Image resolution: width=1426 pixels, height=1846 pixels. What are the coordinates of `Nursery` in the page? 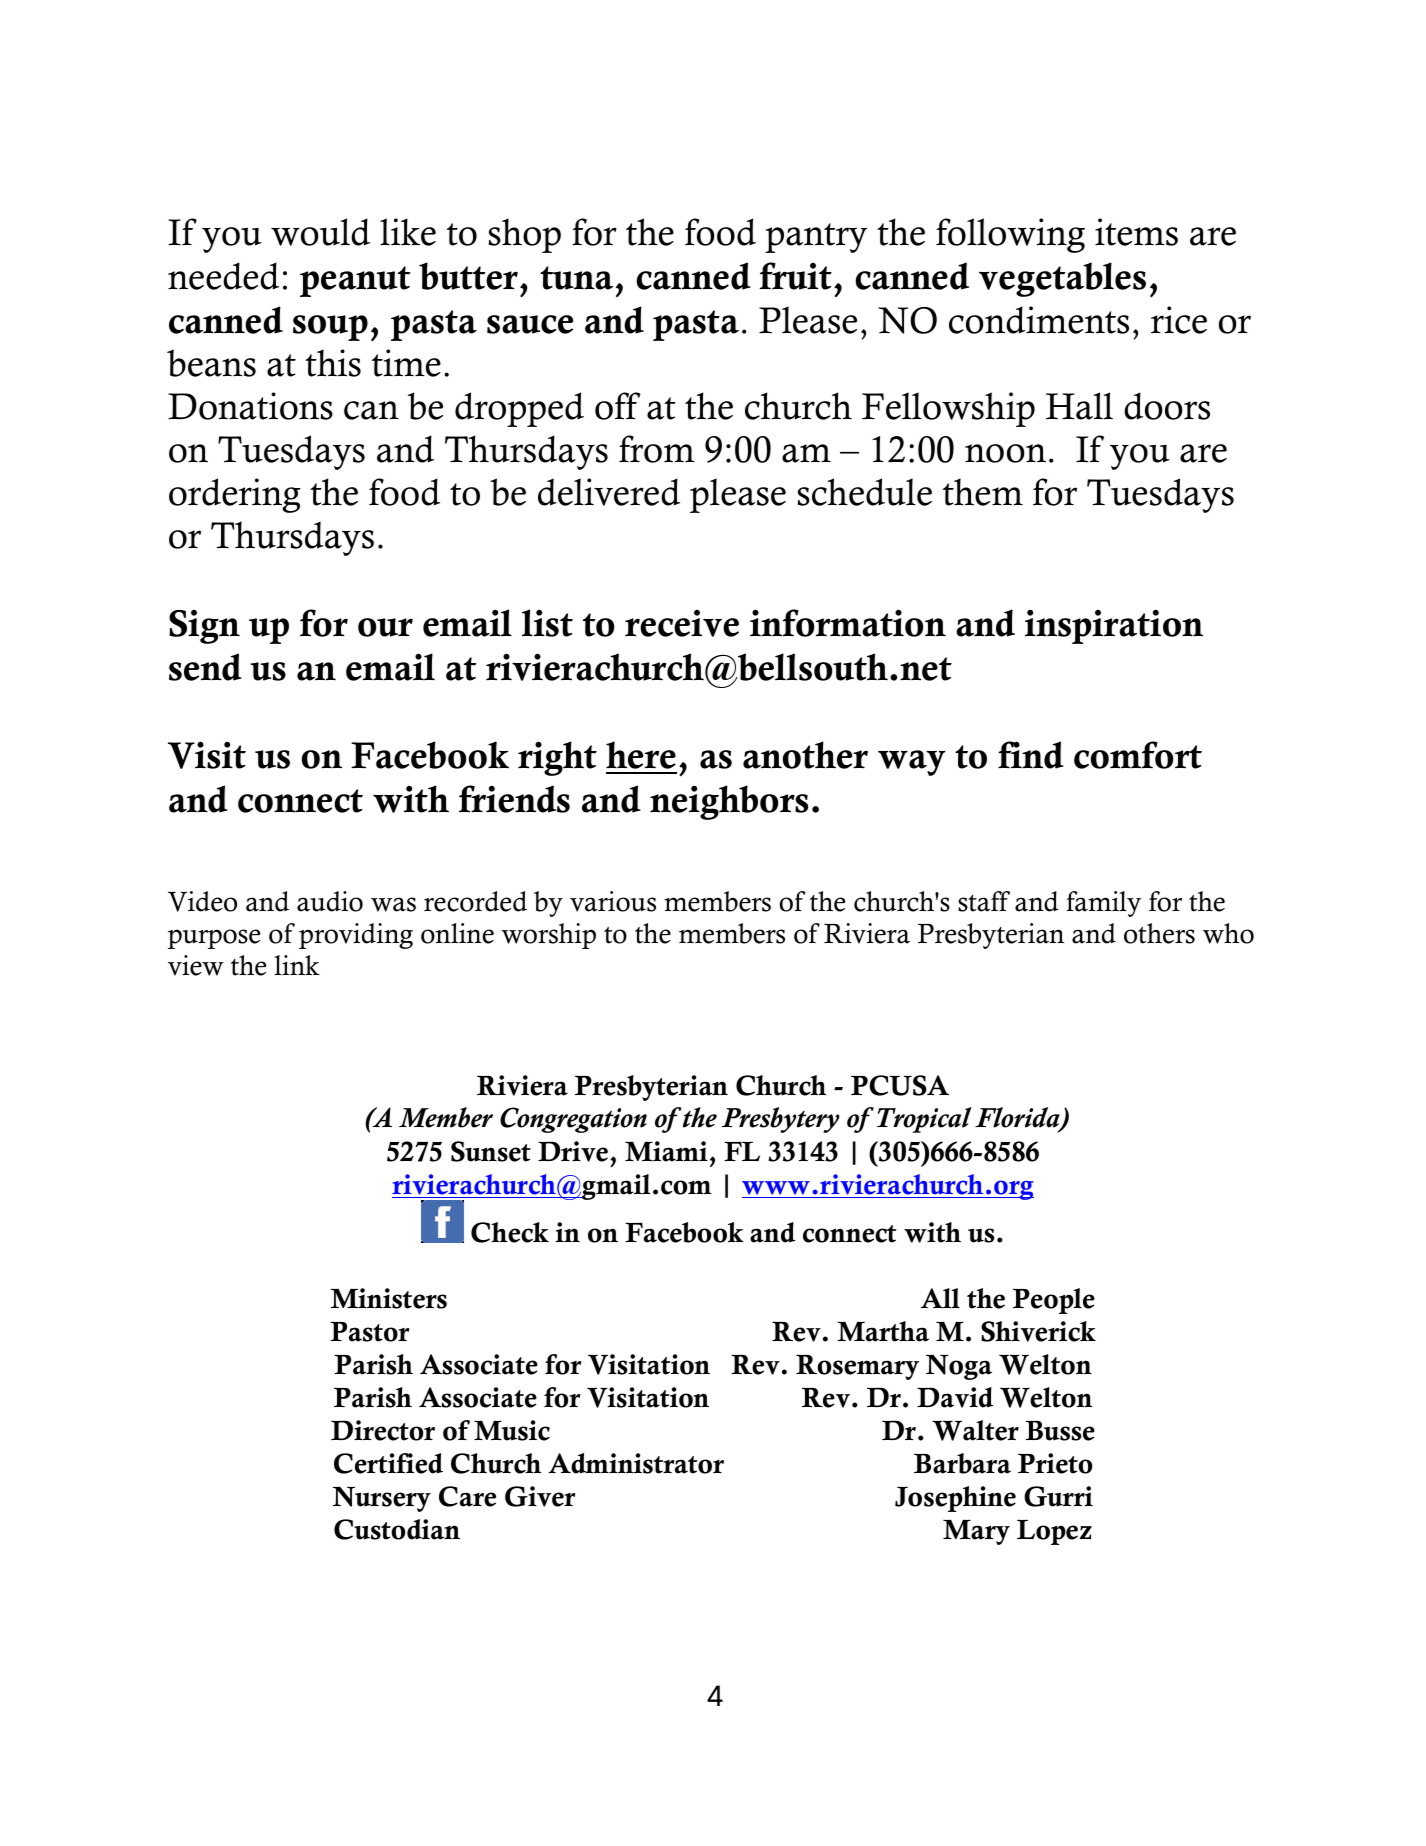 It's located at (382, 1499).
